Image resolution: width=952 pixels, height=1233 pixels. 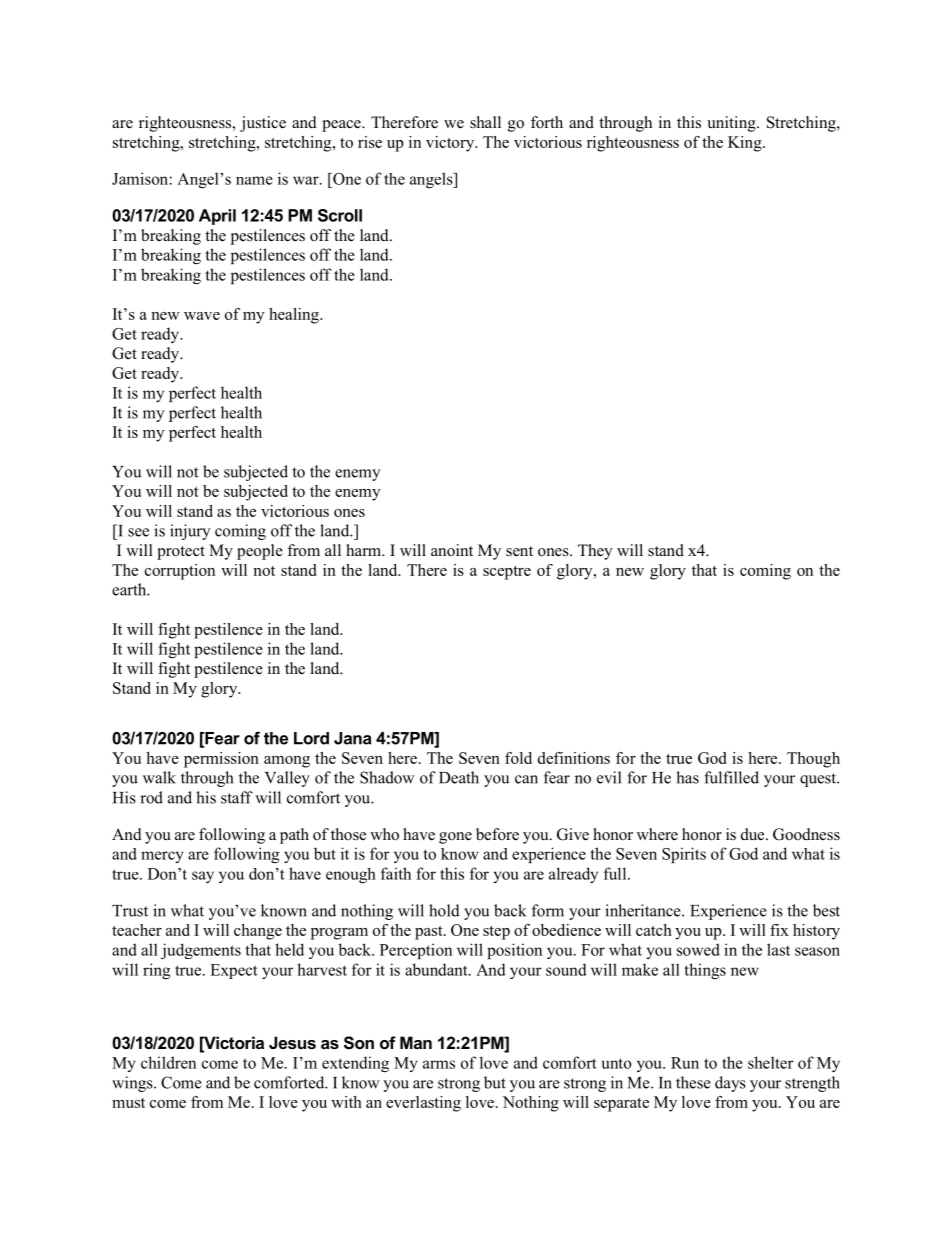 I want to click on sceptre, so click(x=507, y=573).
